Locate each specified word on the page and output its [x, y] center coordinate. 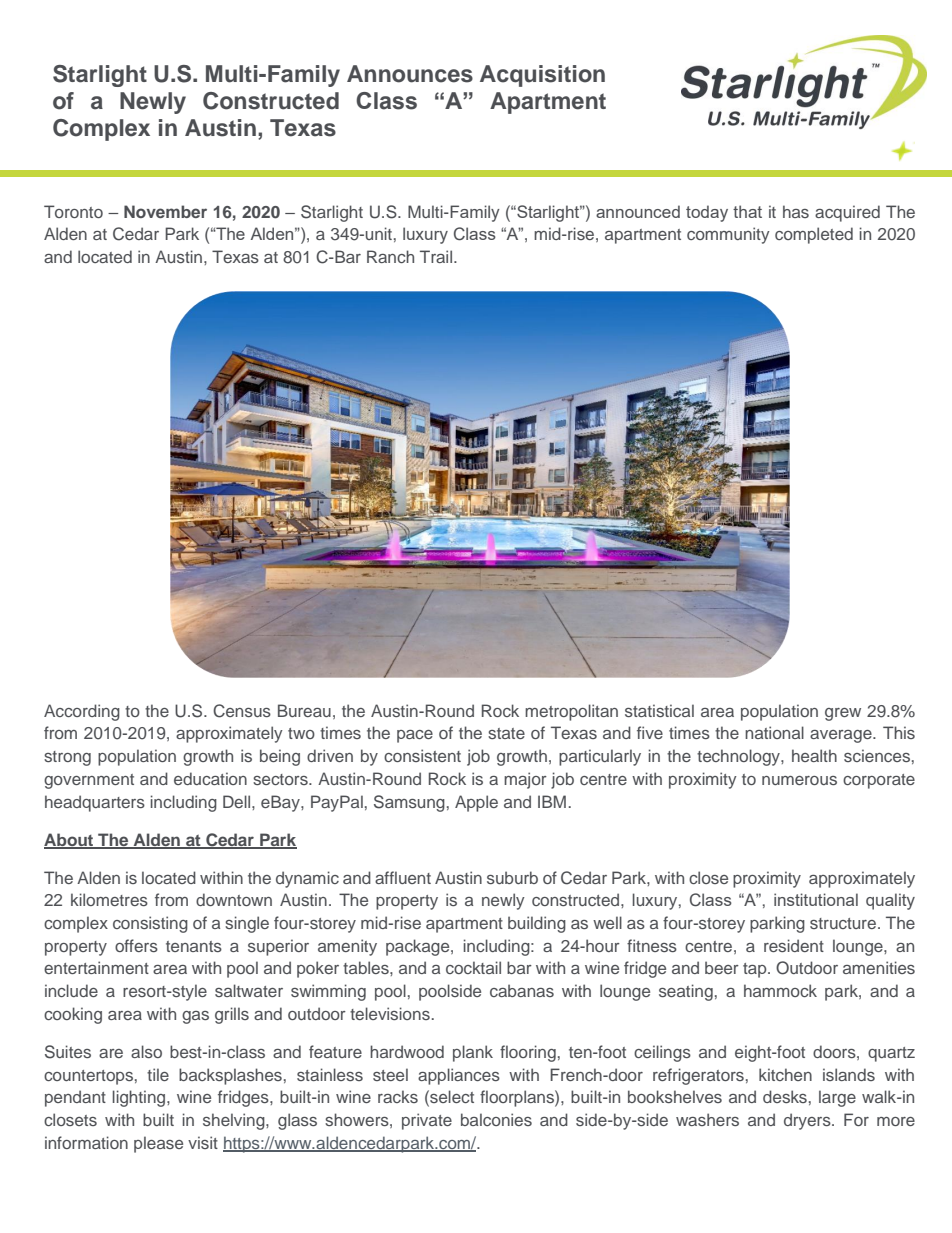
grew [843, 714]
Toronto [73, 211]
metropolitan [571, 712]
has [796, 211]
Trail [436, 256]
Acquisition [542, 76]
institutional [816, 899]
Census [242, 711]
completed [814, 235]
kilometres [109, 899]
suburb [512, 877]
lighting [140, 1098]
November [165, 211]
